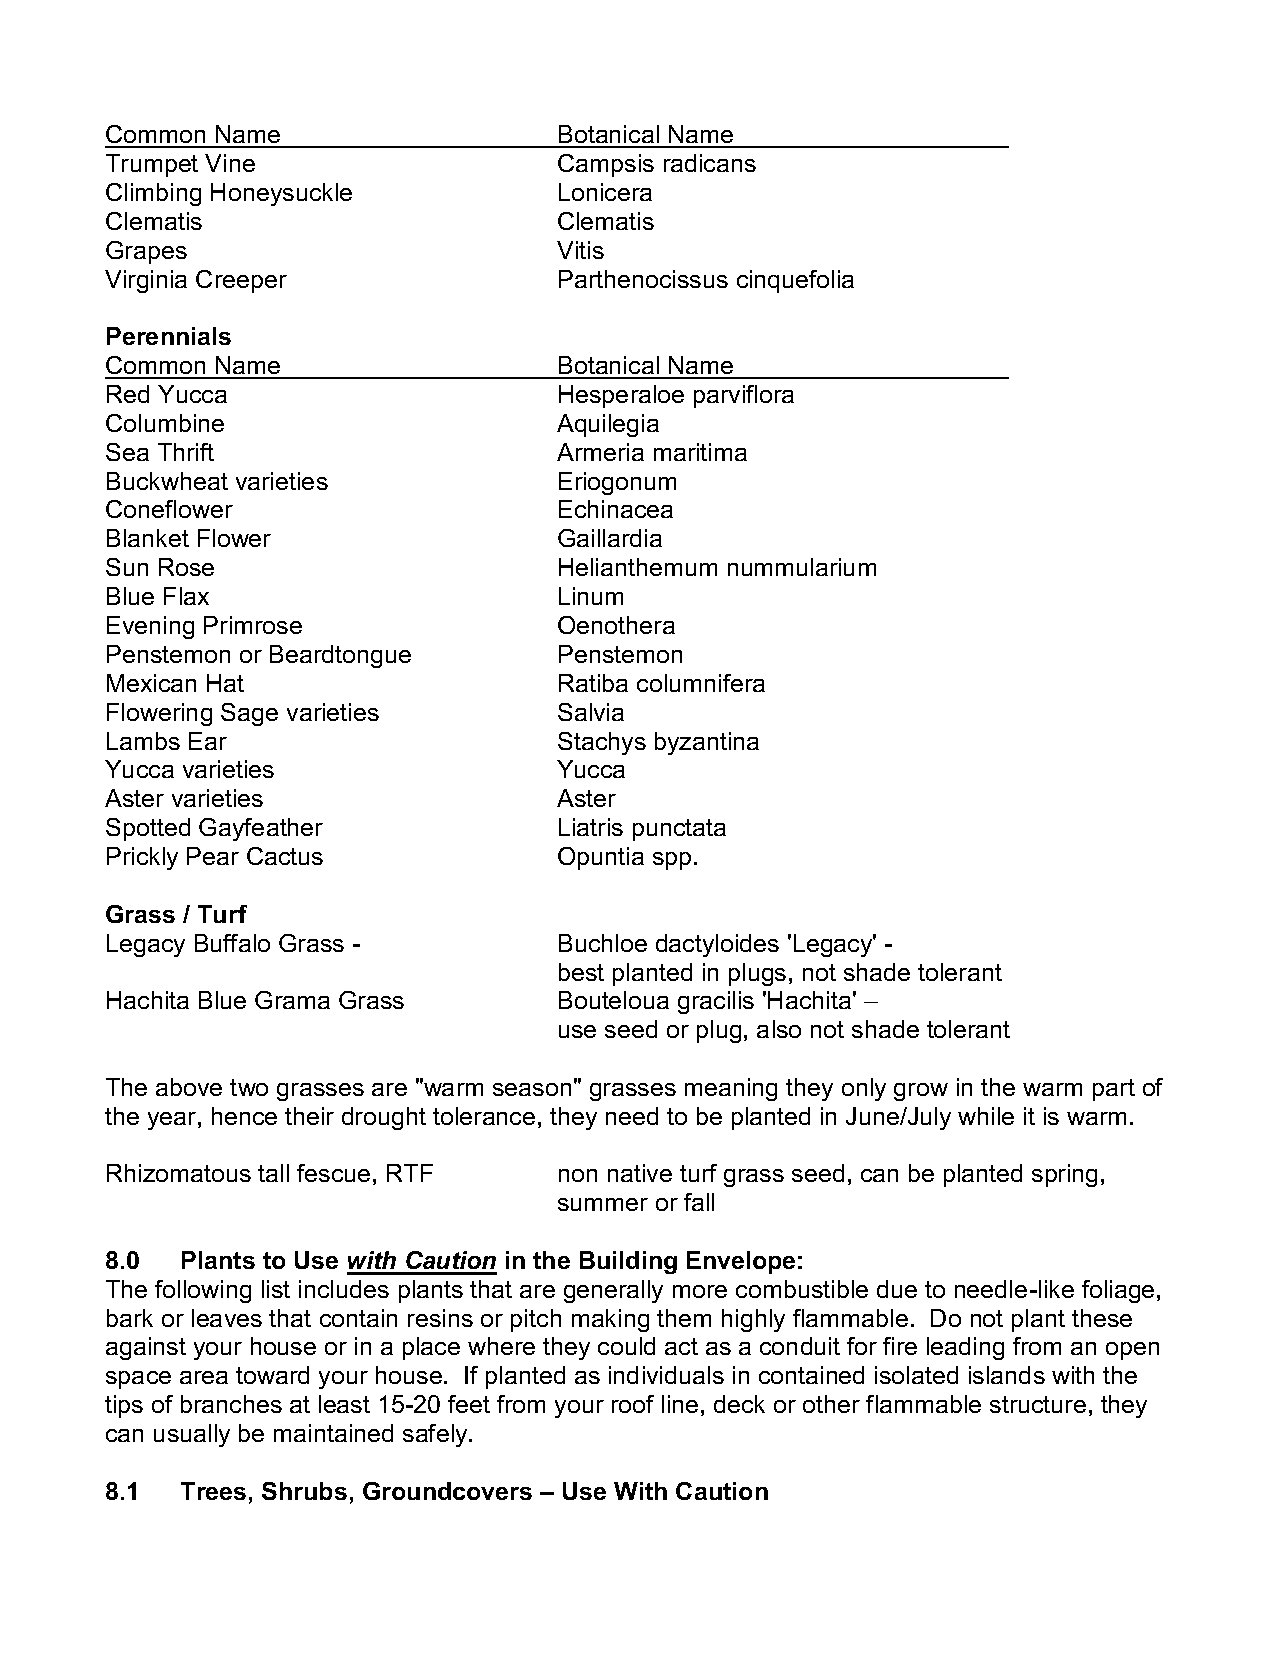 The width and height of the document is (1280, 1657). I want to click on Vitis, so click(580, 250).
